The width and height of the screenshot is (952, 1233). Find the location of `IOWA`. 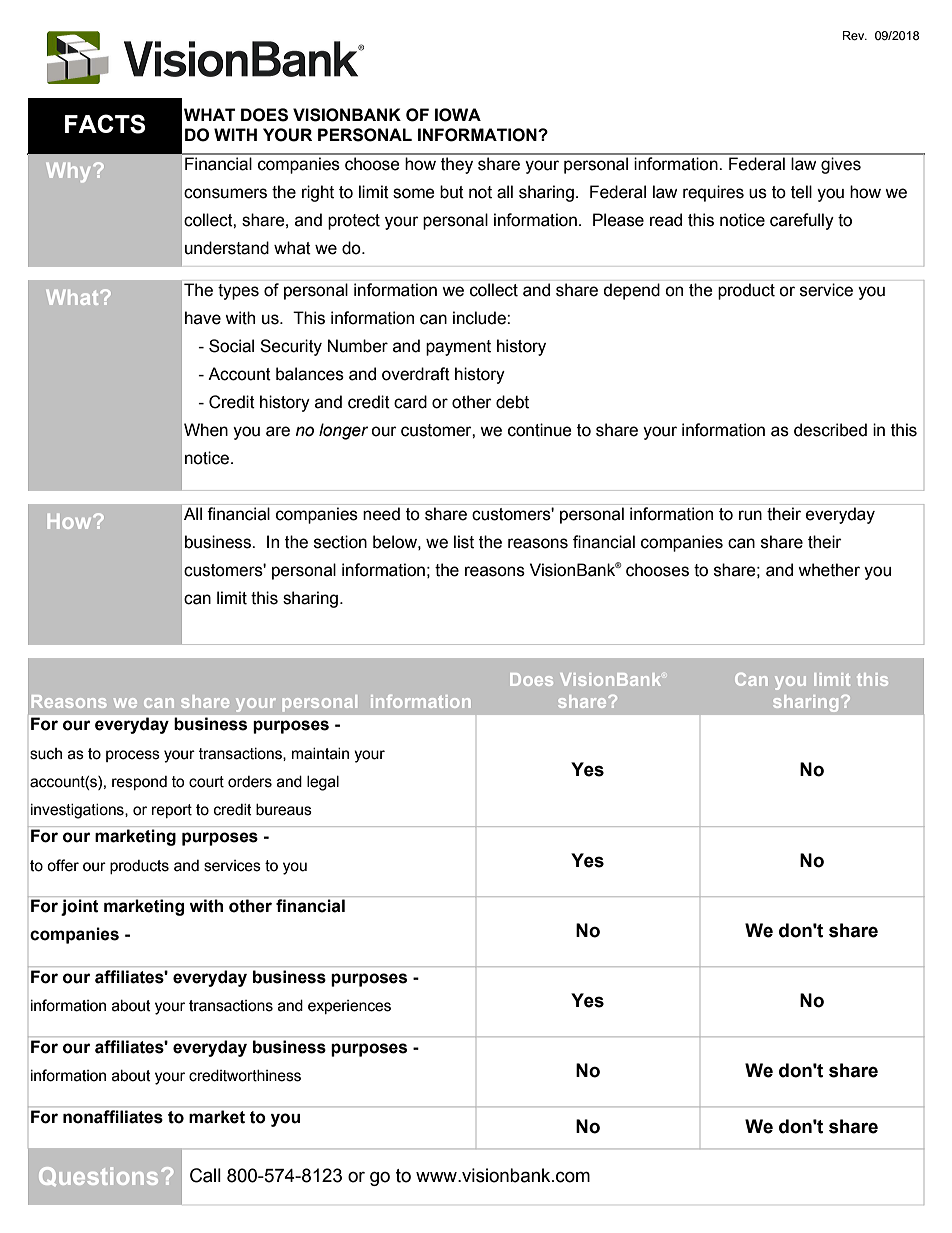

IOWA is located at coordinates (458, 115).
